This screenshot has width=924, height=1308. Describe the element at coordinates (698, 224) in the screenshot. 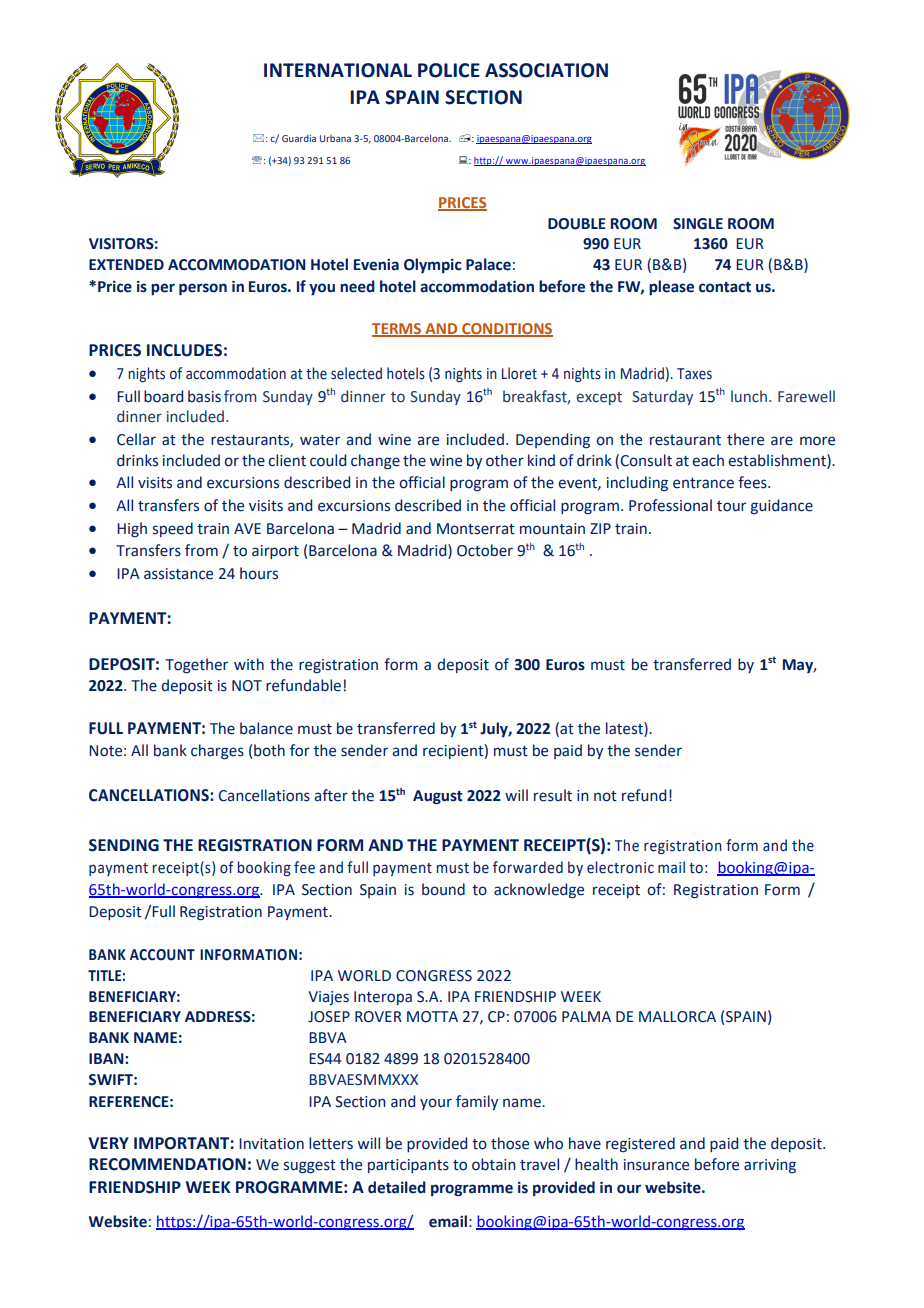

I see `SINGLE` at that location.
